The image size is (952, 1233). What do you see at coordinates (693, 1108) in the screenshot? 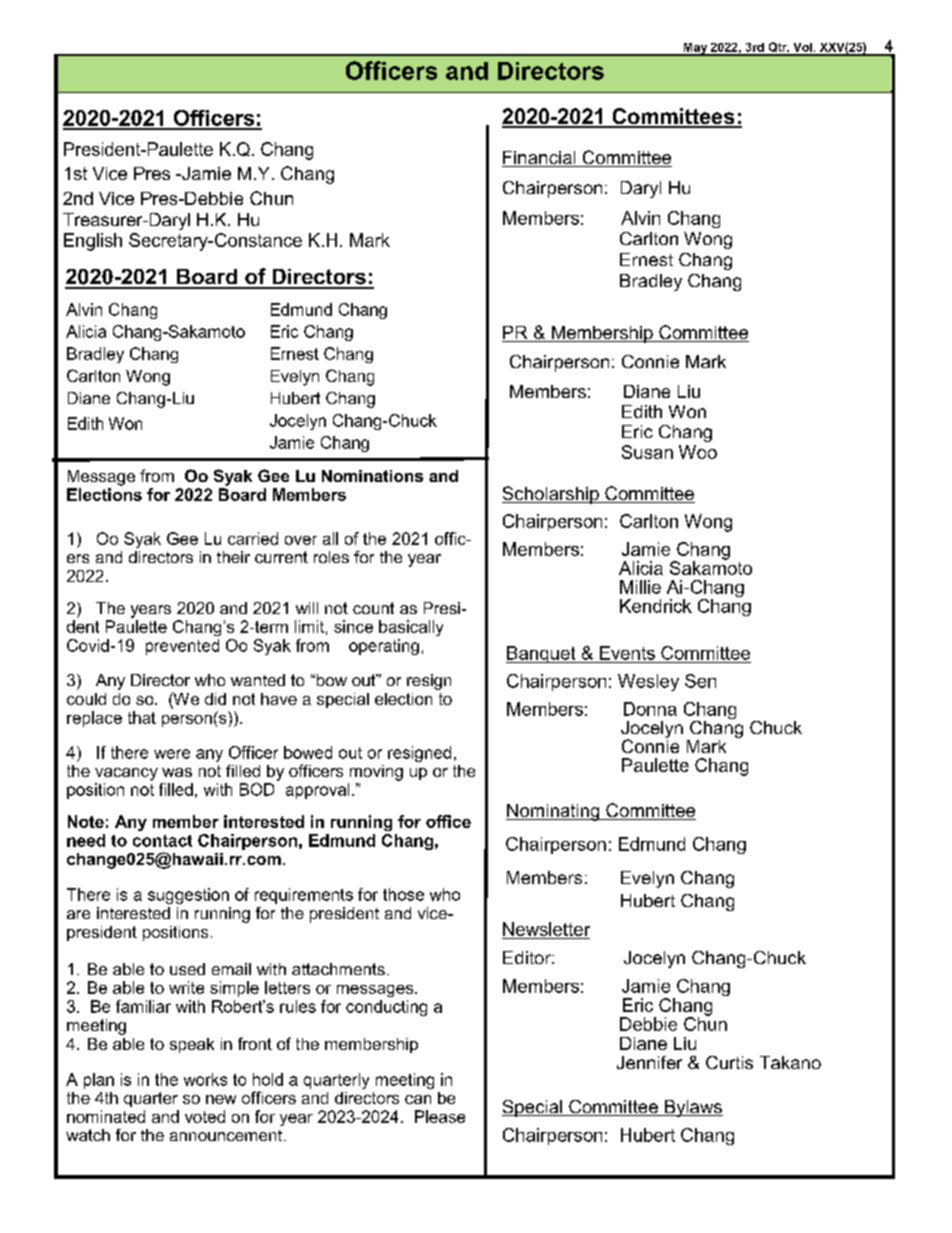
I see `Bylaws` at bounding box center [693, 1108].
